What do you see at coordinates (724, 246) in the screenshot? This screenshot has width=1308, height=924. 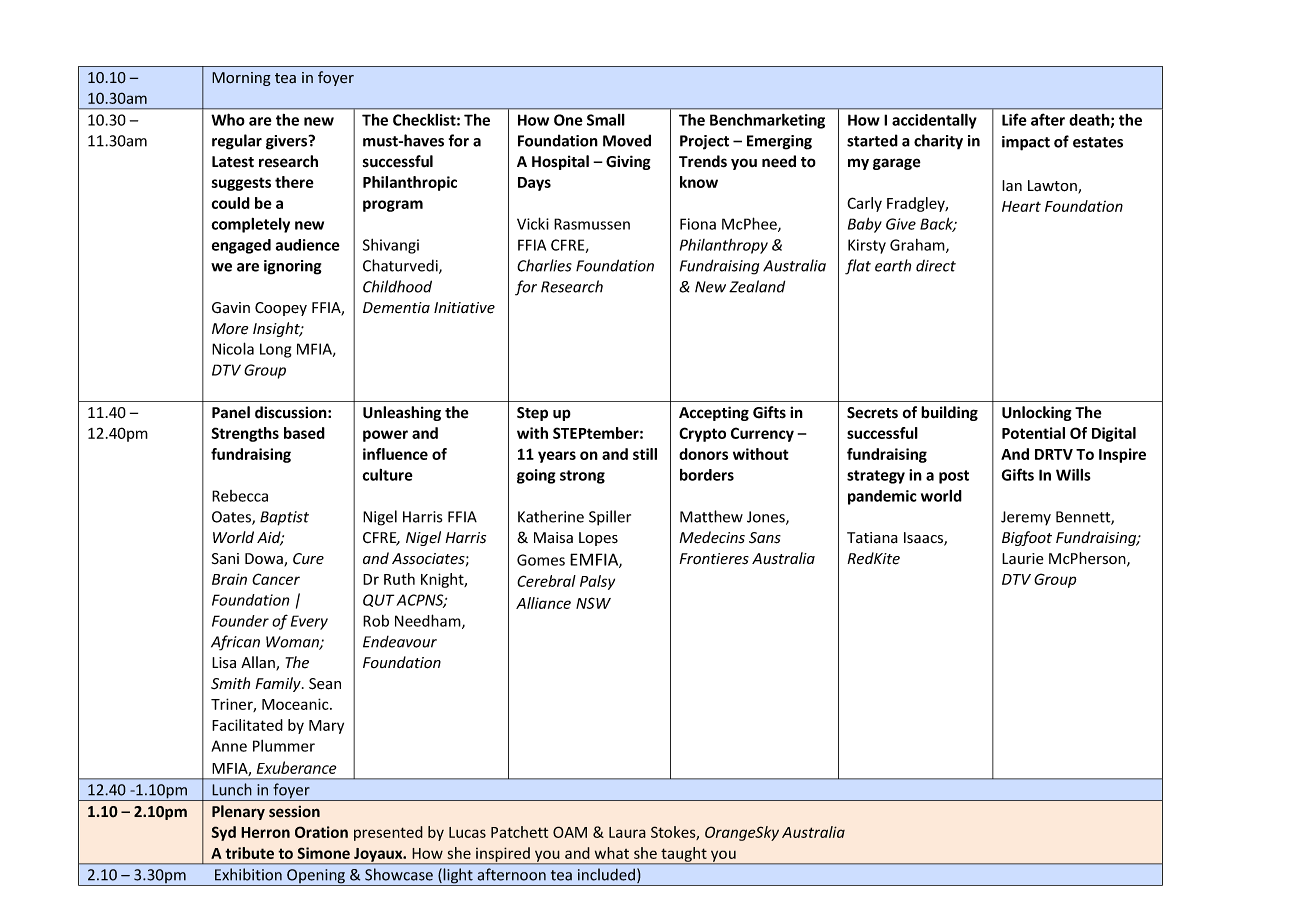 I see `Philanthropy` at bounding box center [724, 246].
